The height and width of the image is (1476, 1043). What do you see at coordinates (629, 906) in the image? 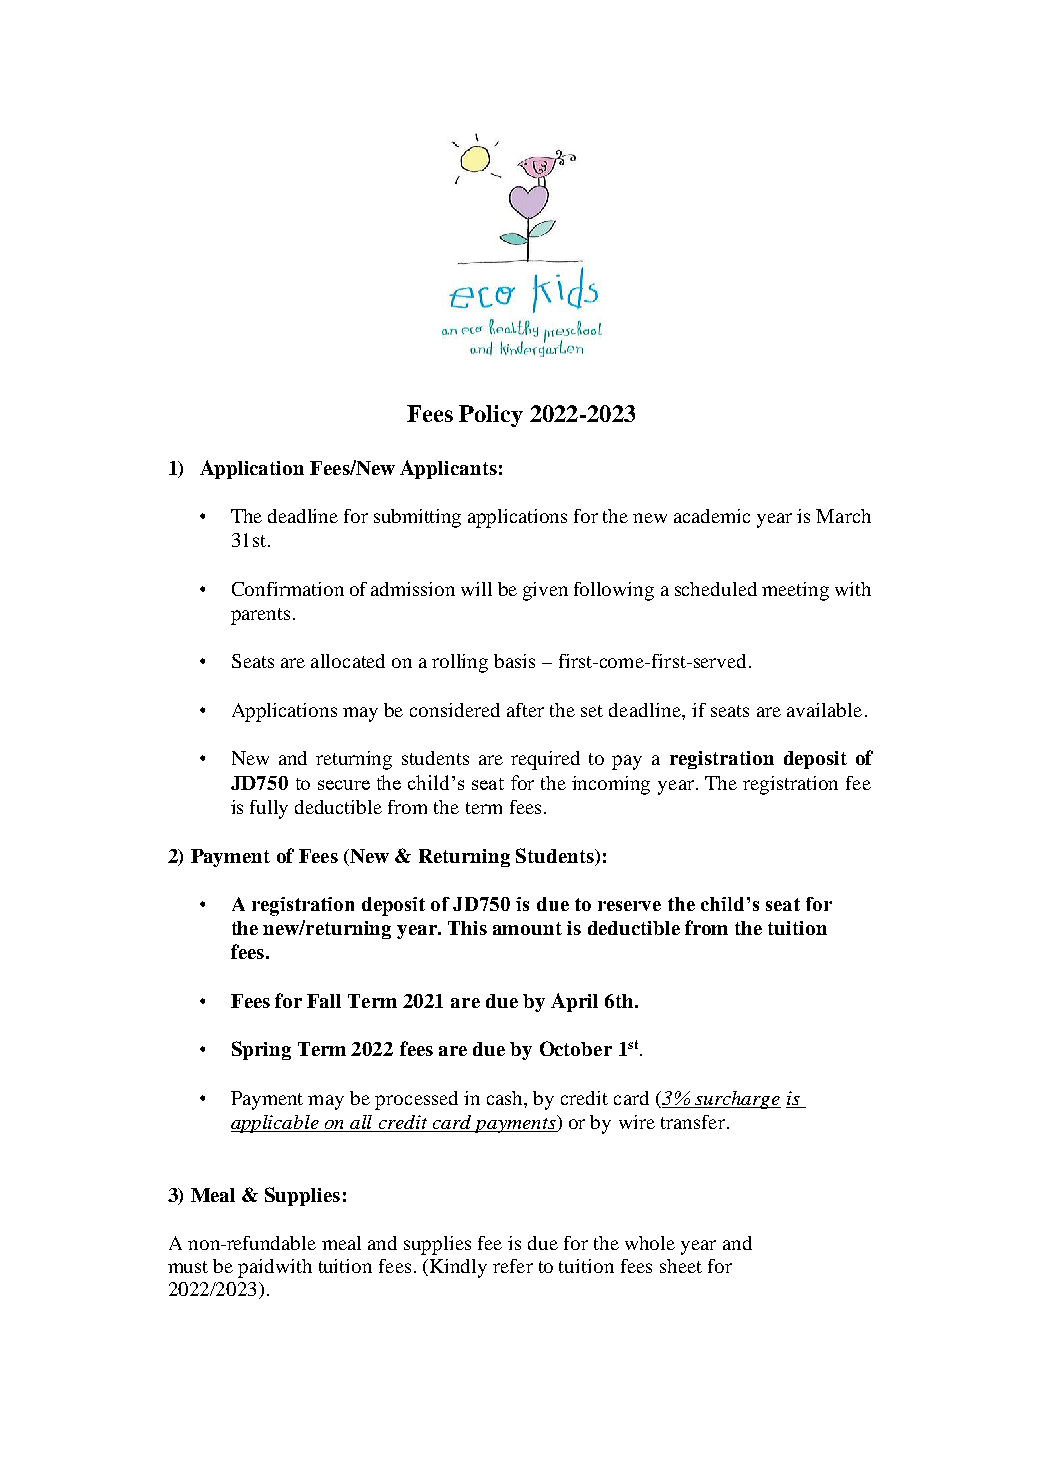
I see `reserve` at bounding box center [629, 906].
